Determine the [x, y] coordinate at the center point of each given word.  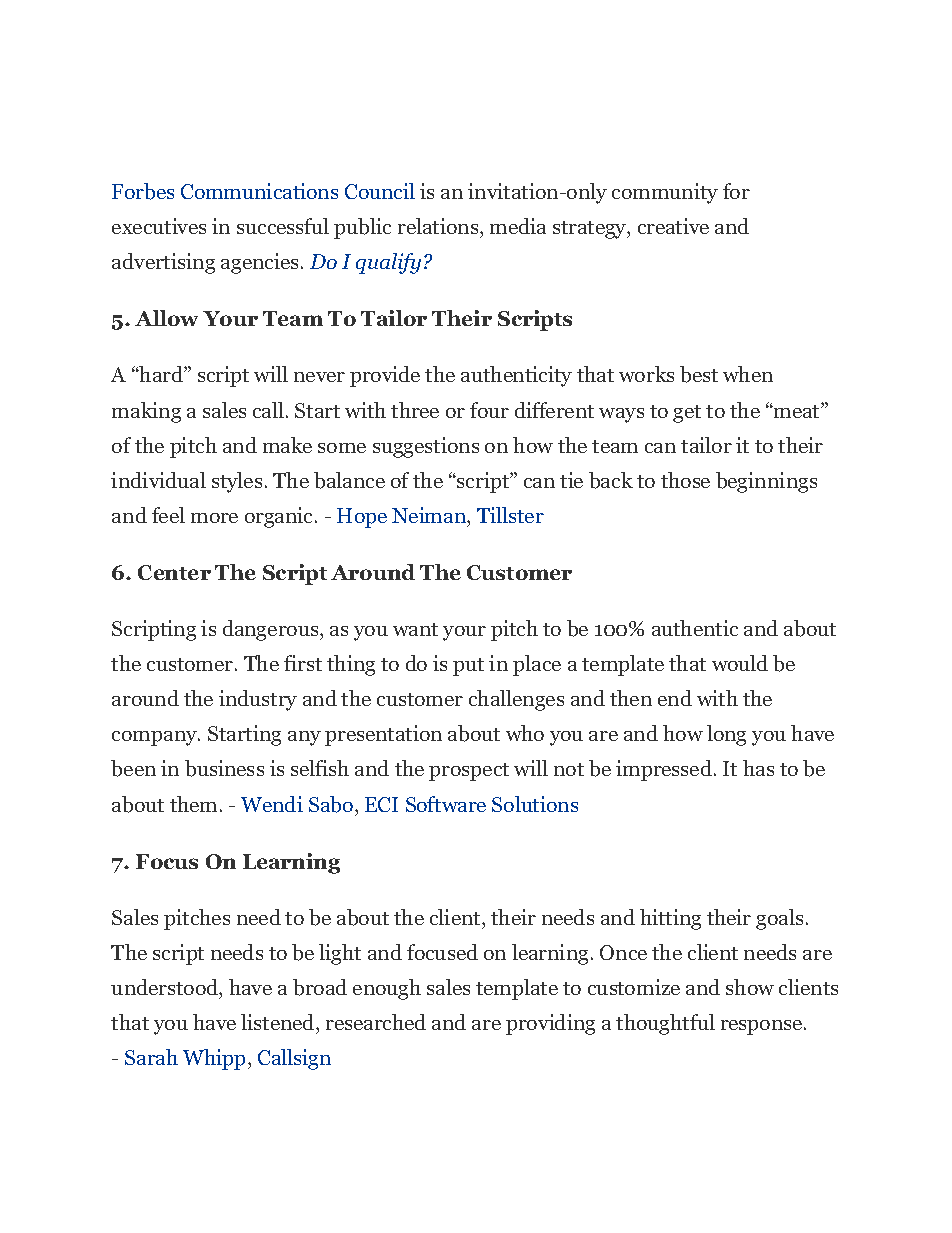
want [415, 629]
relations [439, 226]
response [763, 1027]
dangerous [272, 630]
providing [550, 1024]
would [740, 663]
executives [159, 226]
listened [279, 1022]
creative [673, 226]
